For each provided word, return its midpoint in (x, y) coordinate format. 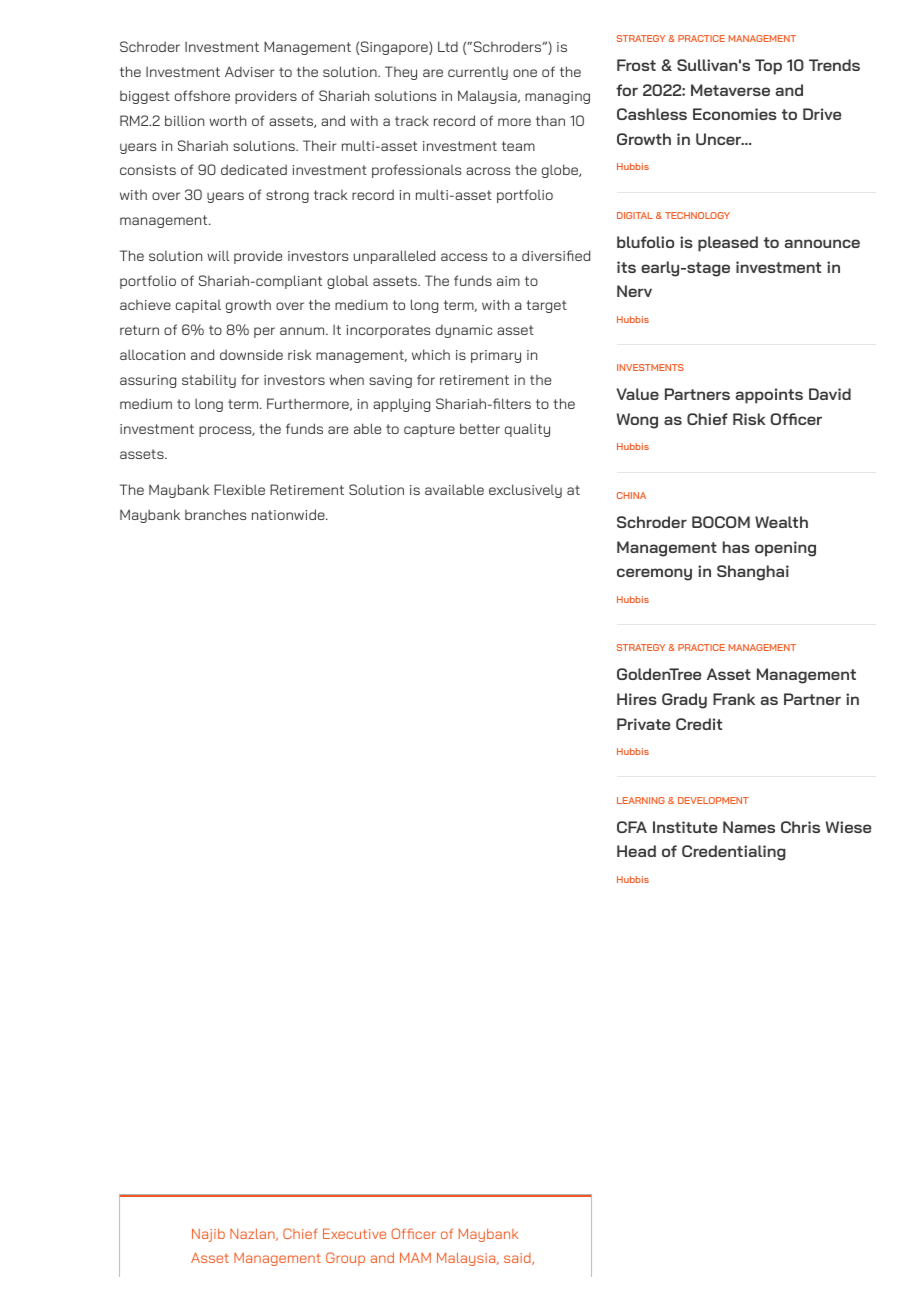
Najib (208, 1235)
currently (478, 73)
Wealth (781, 522)
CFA (632, 827)
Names (749, 827)
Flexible (239, 489)
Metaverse (730, 90)
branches (215, 514)
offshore (202, 95)
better (480, 428)
